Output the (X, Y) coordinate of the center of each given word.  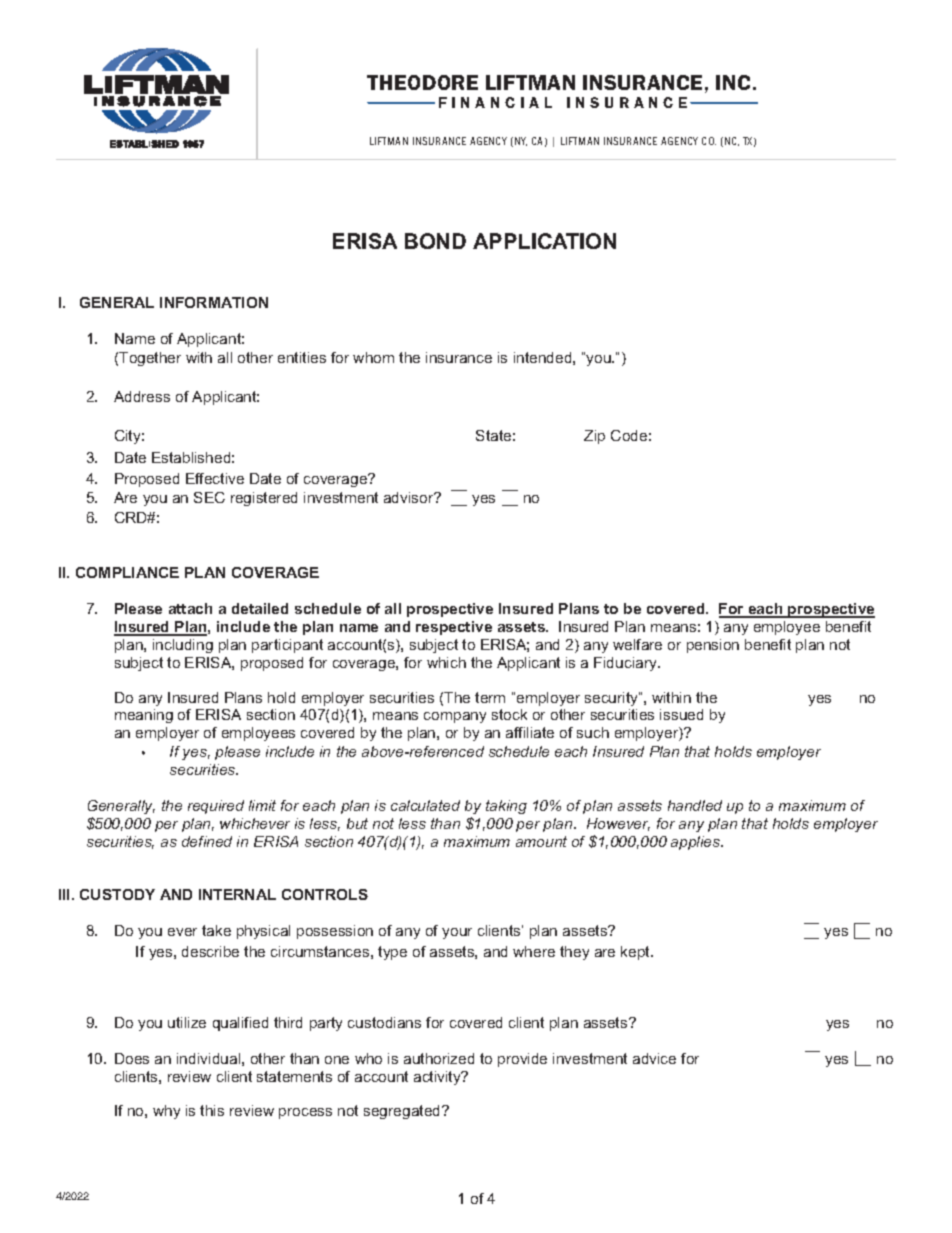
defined (207, 841)
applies (697, 843)
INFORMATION (214, 302)
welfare (637, 644)
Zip (594, 437)
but (357, 823)
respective (454, 628)
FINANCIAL (495, 102)
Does (132, 1058)
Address (142, 396)
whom (373, 357)
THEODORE (422, 82)
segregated (403, 1112)
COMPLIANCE (127, 572)
